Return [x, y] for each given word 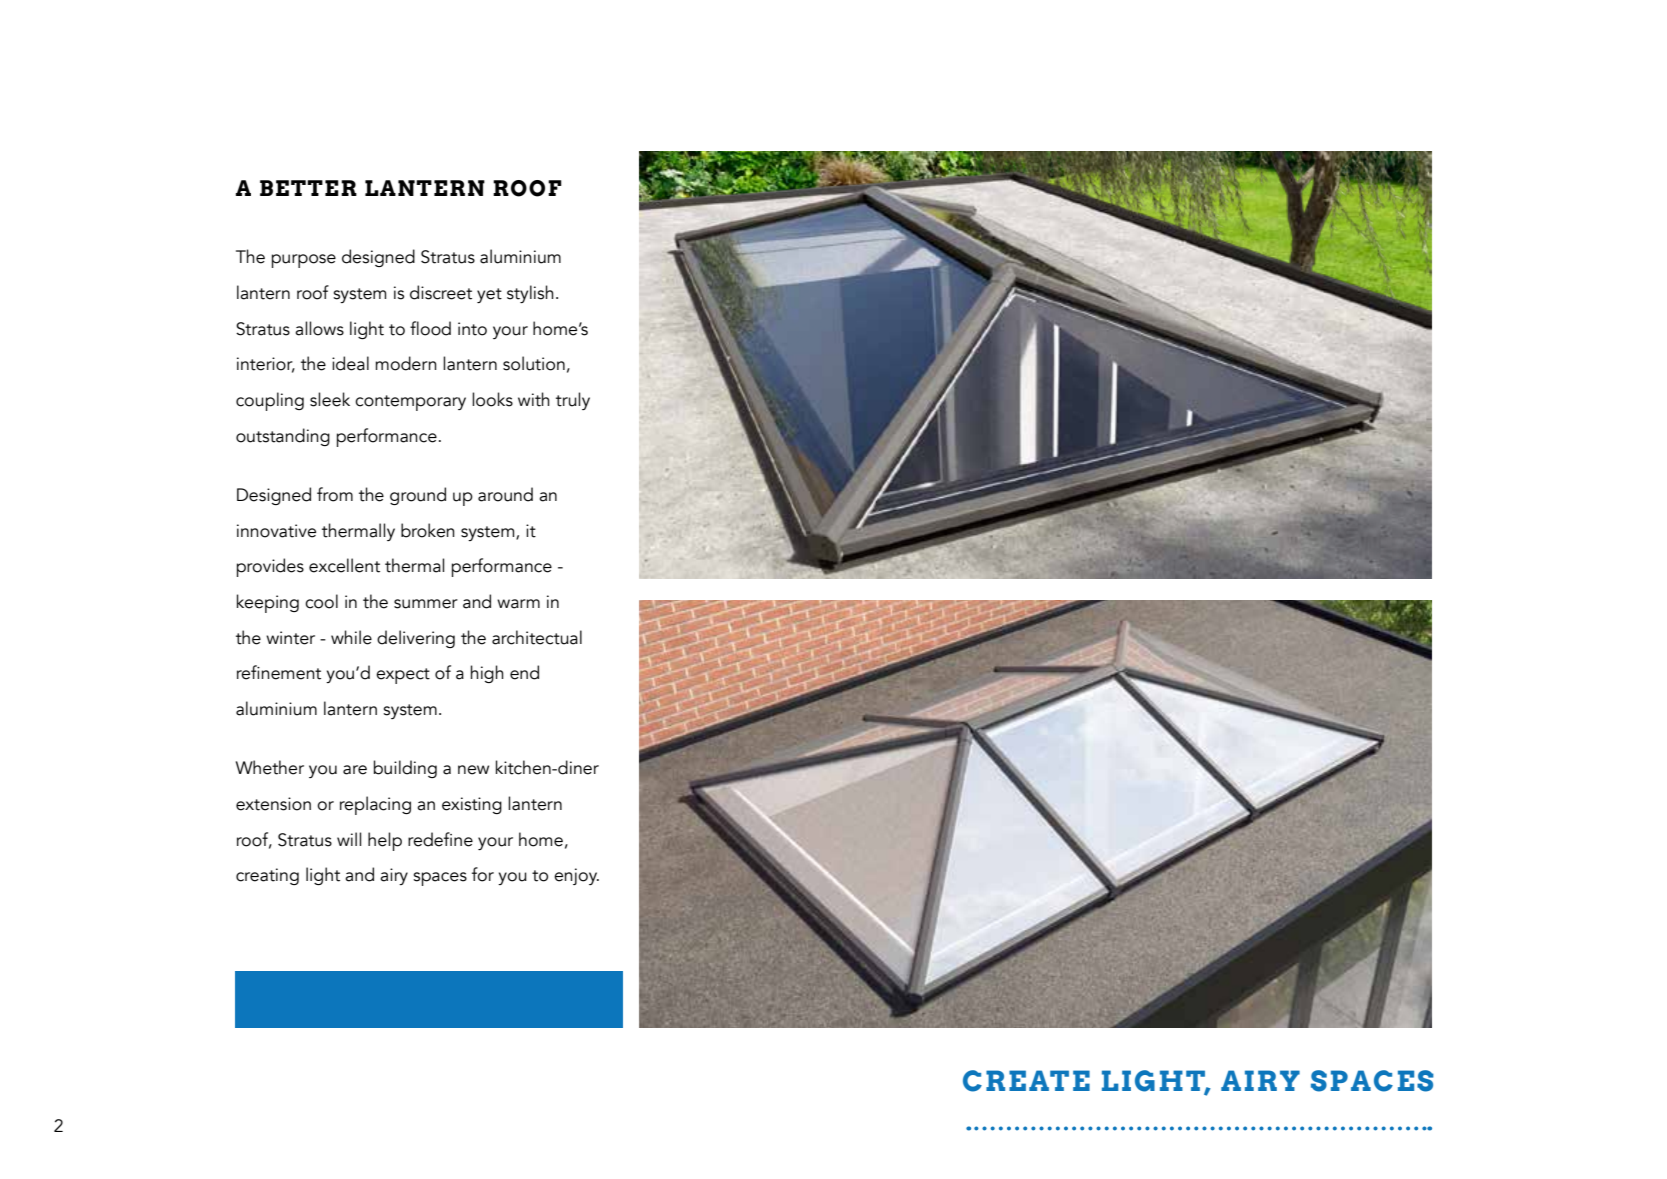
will [349, 839]
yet [489, 295]
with [534, 399]
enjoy [576, 876]
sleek [330, 399]
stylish [530, 294]
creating [267, 876]
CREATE [1026, 1081]
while [351, 637]
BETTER [308, 188]
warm [518, 604]
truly [573, 401]
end [524, 672]
